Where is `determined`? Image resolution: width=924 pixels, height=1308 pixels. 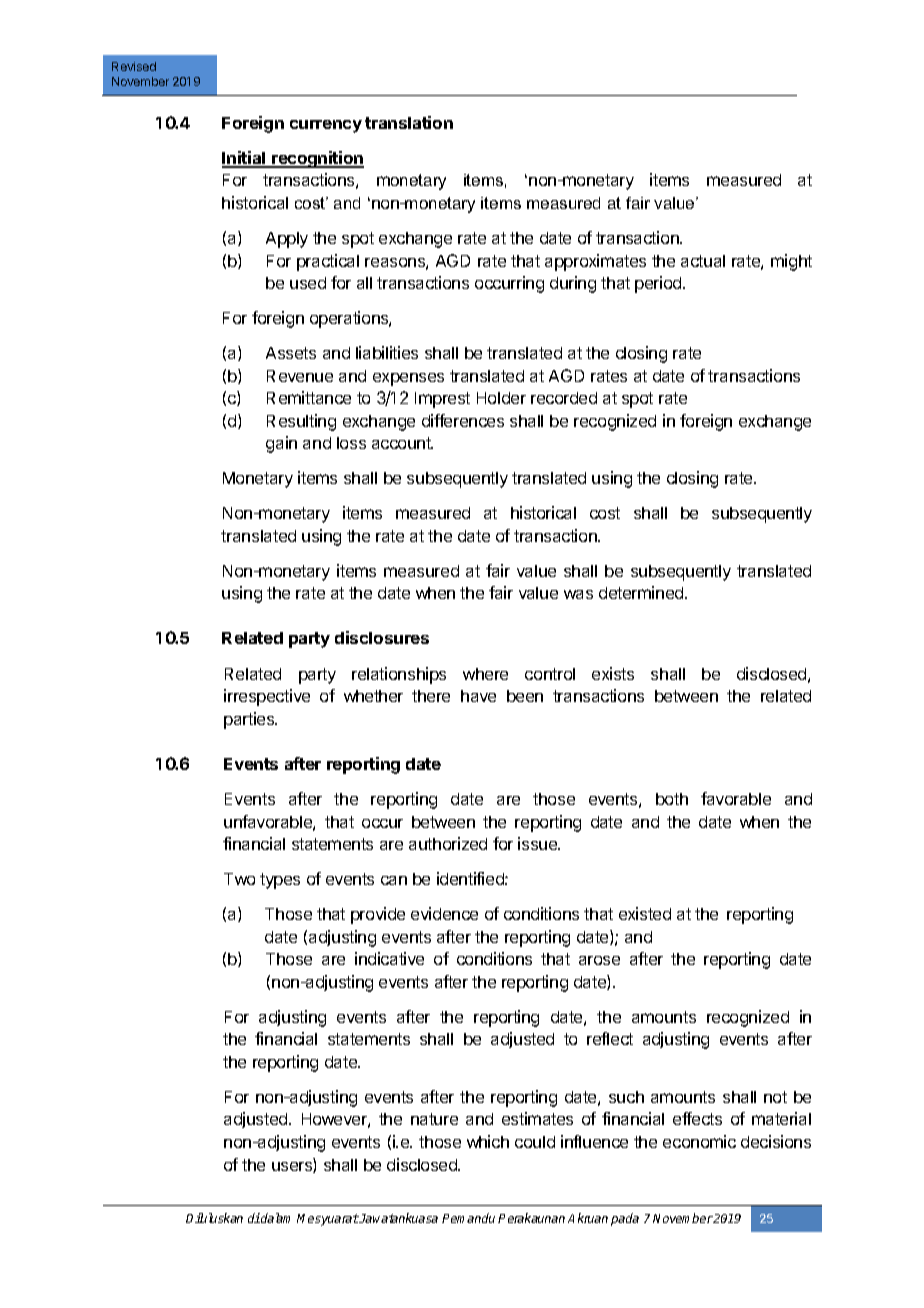 determined is located at coordinates (642, 592).
